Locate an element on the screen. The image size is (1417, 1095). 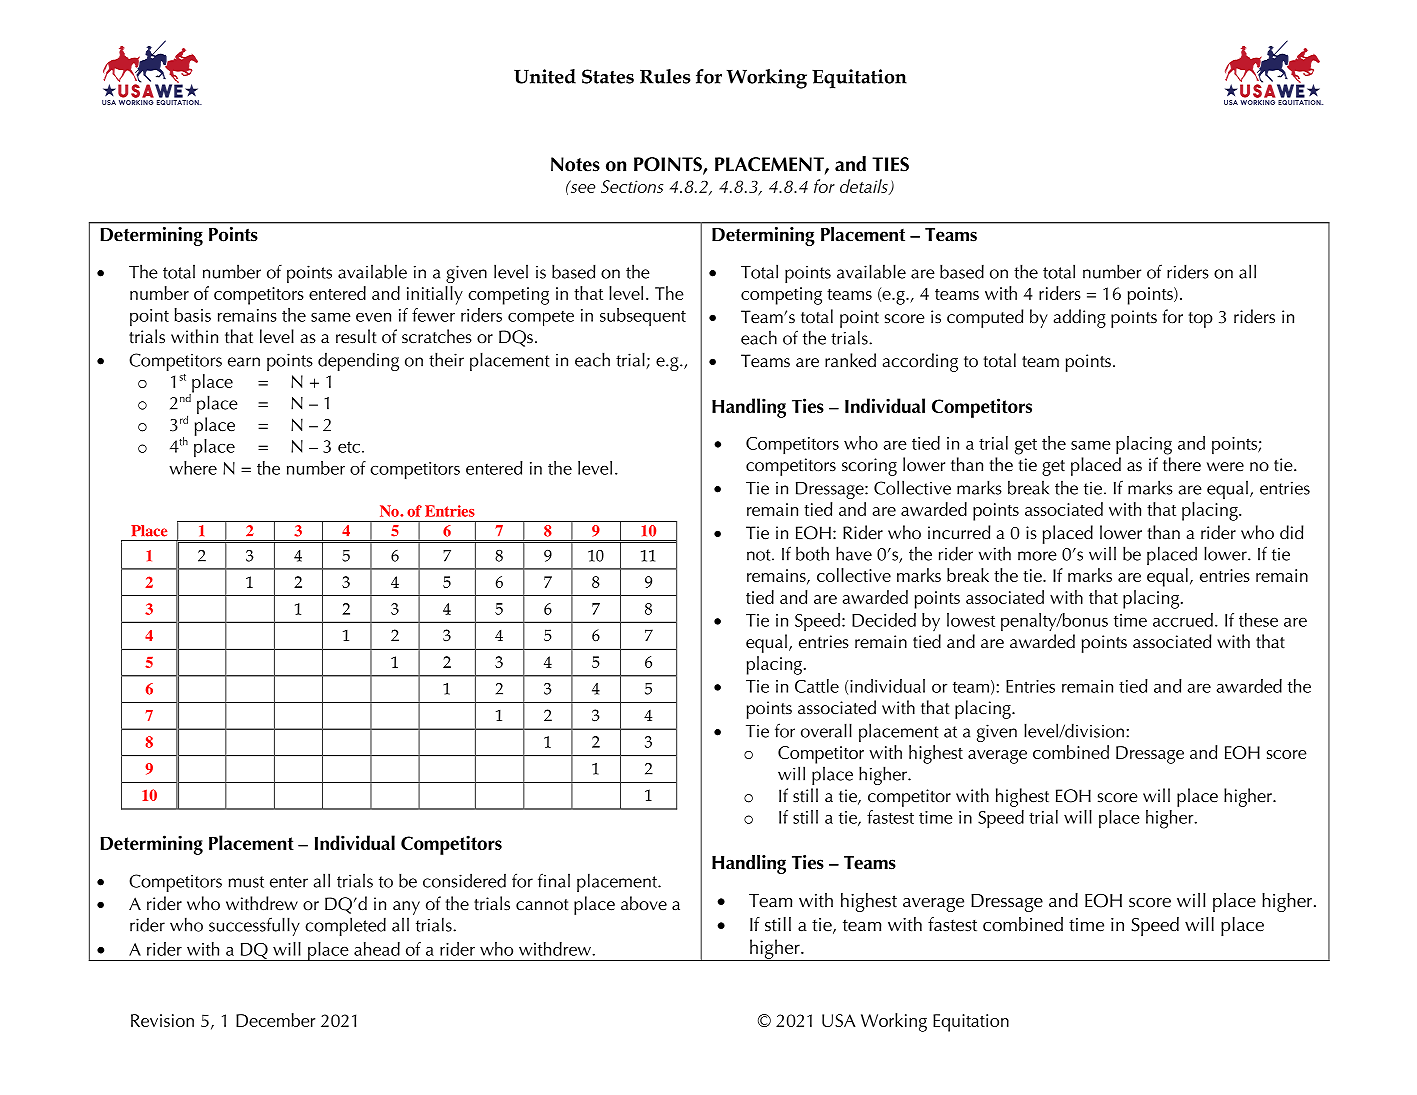
both is located at coordinates (812, 553).
